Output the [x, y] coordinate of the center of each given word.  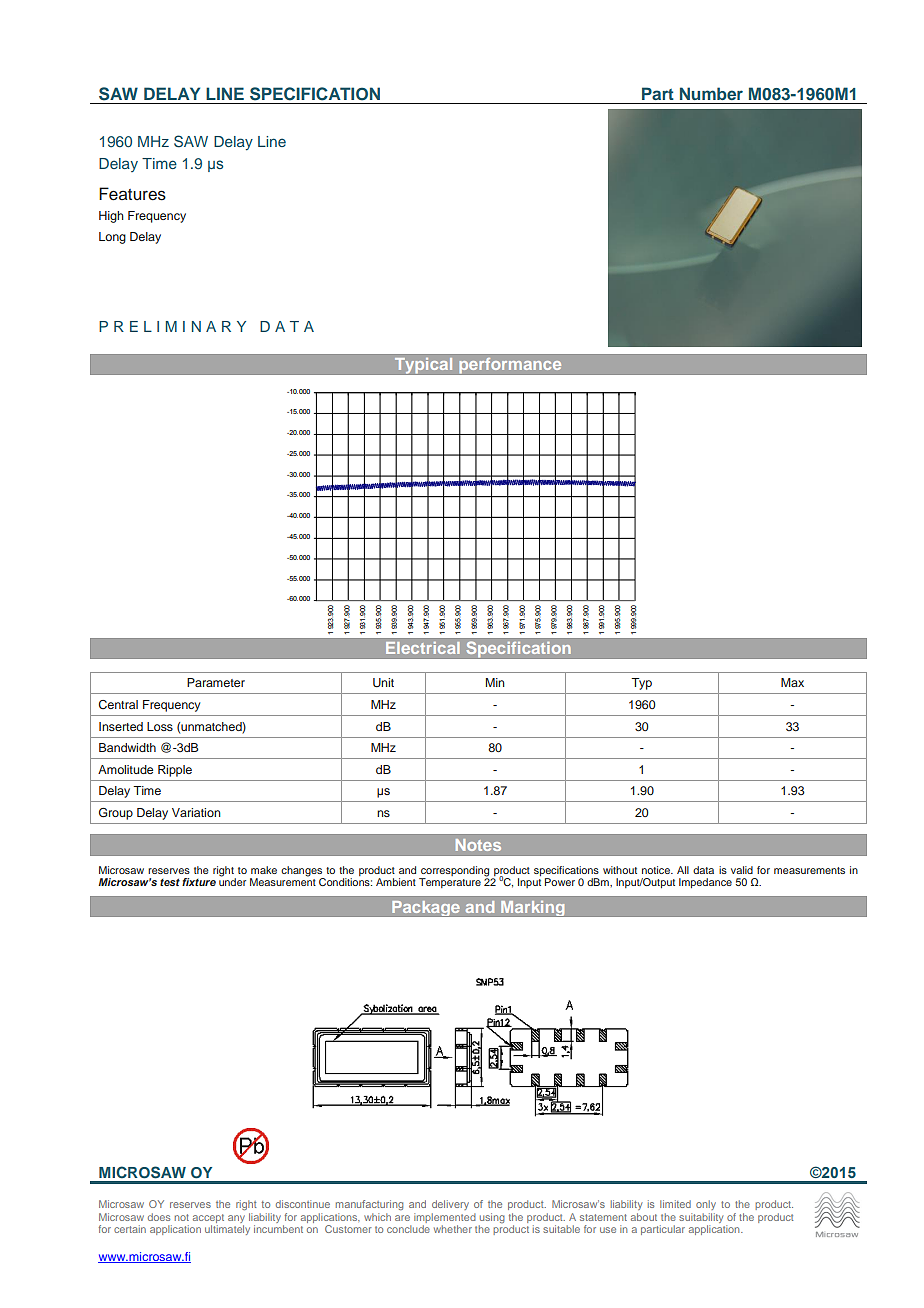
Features [132, 194]
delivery [450, 1205]
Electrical [423, 648]
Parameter [216, 682]
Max [792, 682]
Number [711, 93]
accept [208, 1218]
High [111, 217]
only [706, 1205]
